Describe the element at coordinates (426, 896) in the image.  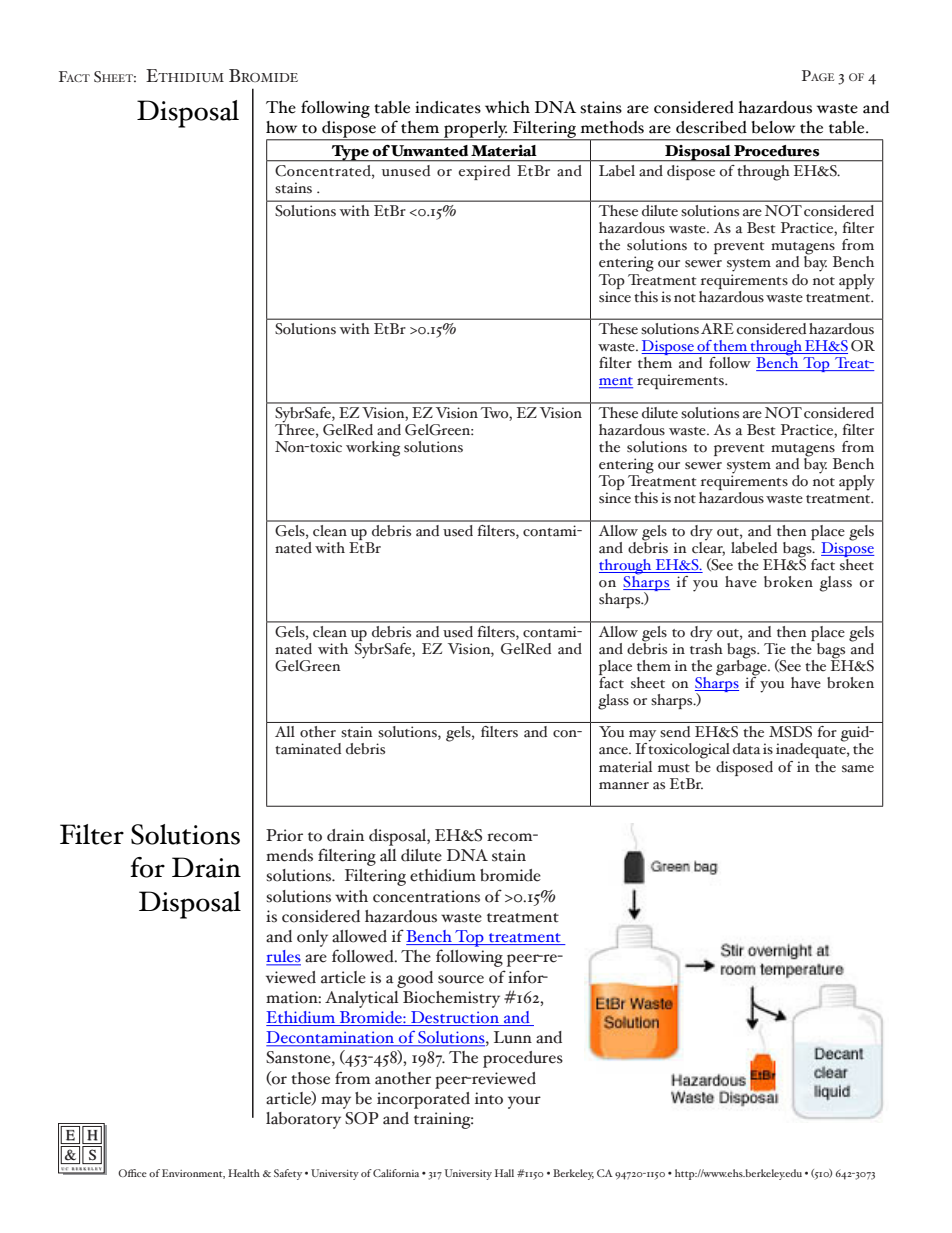
I see `concentrations` at that location.
